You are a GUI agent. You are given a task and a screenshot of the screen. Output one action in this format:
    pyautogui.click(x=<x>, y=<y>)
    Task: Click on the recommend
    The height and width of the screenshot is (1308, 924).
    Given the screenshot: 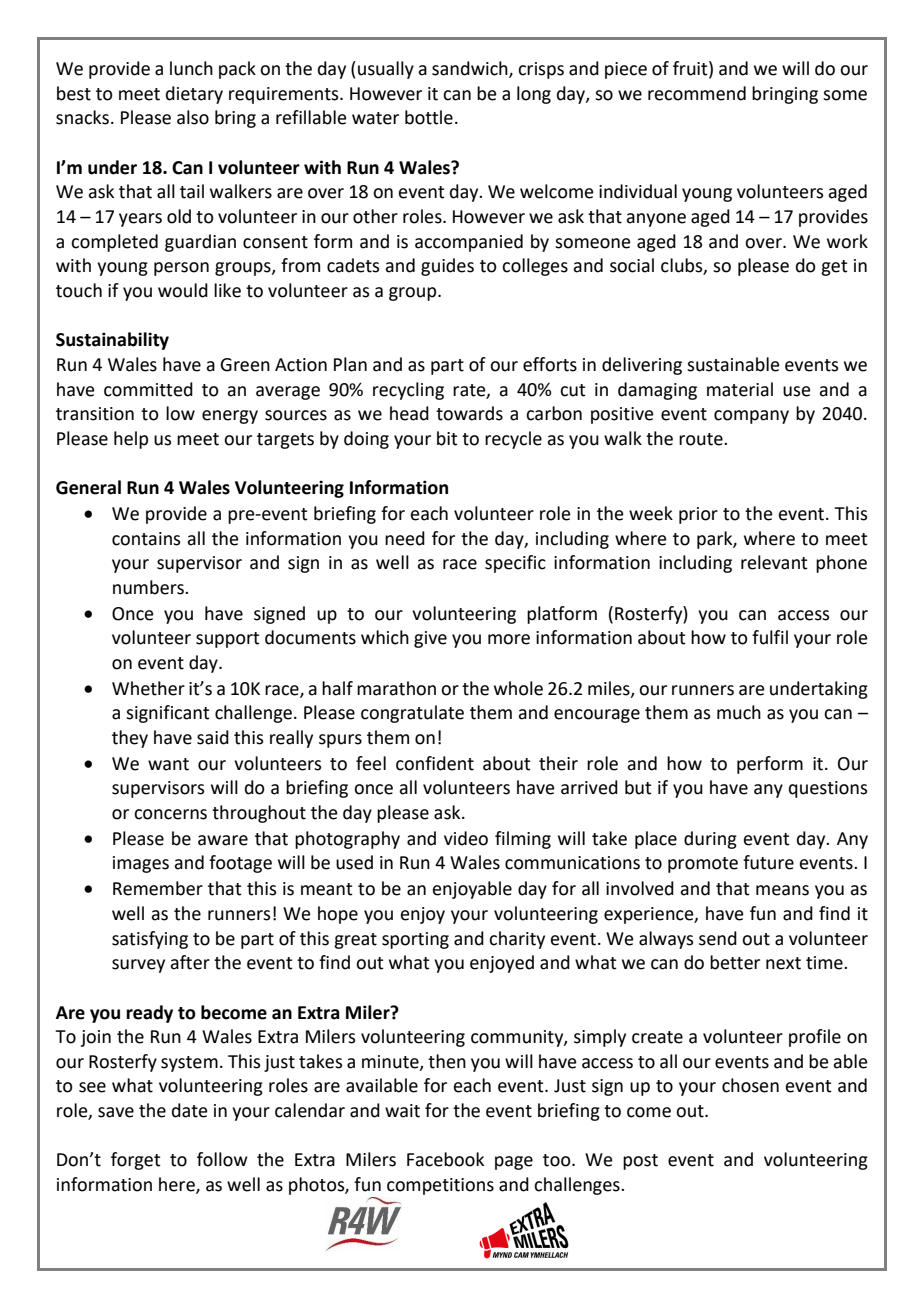 What is the action you would take?
    pyautogui.click(x=697, y=93)
